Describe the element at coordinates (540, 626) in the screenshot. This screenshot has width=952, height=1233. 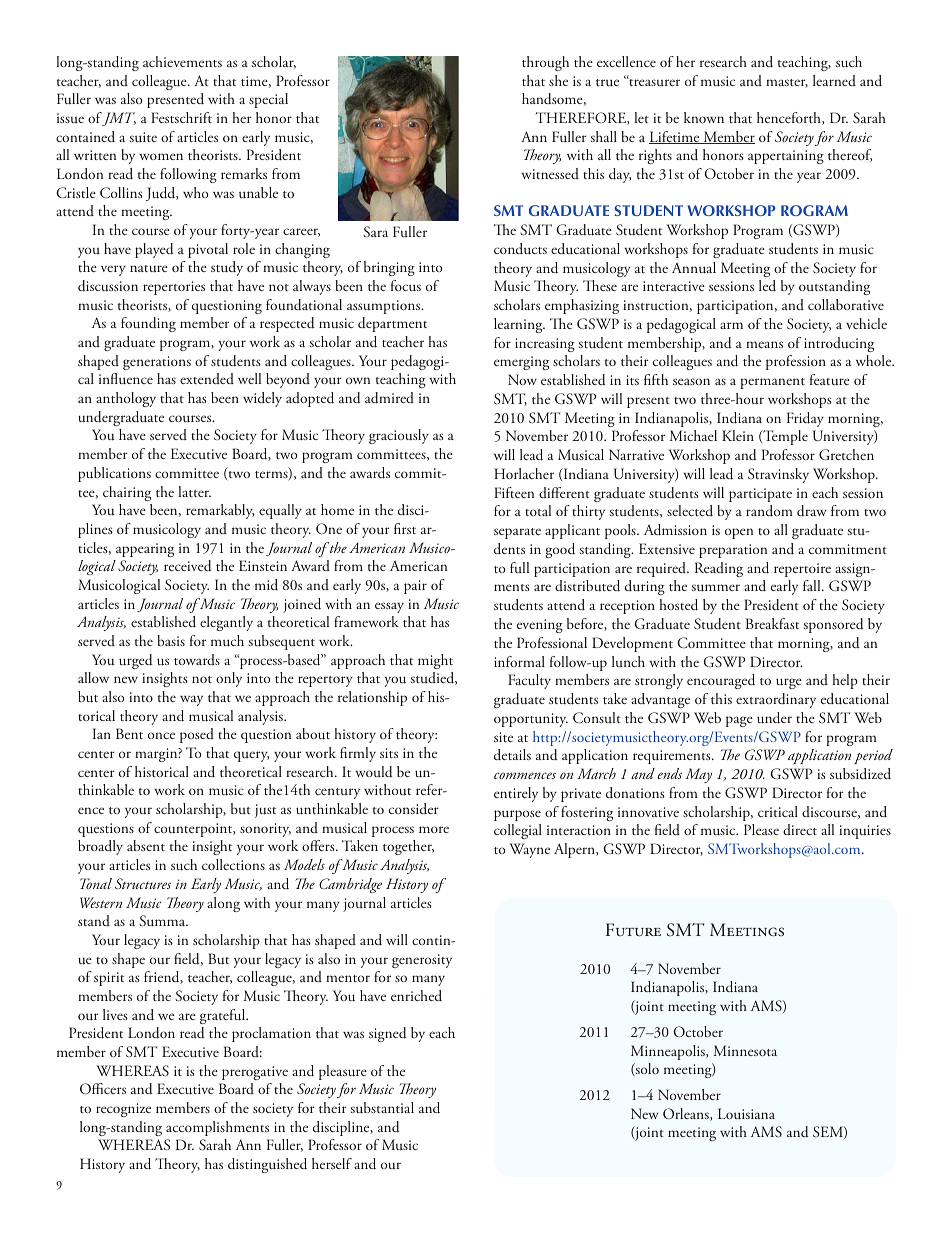
I see `evening` at that location.
